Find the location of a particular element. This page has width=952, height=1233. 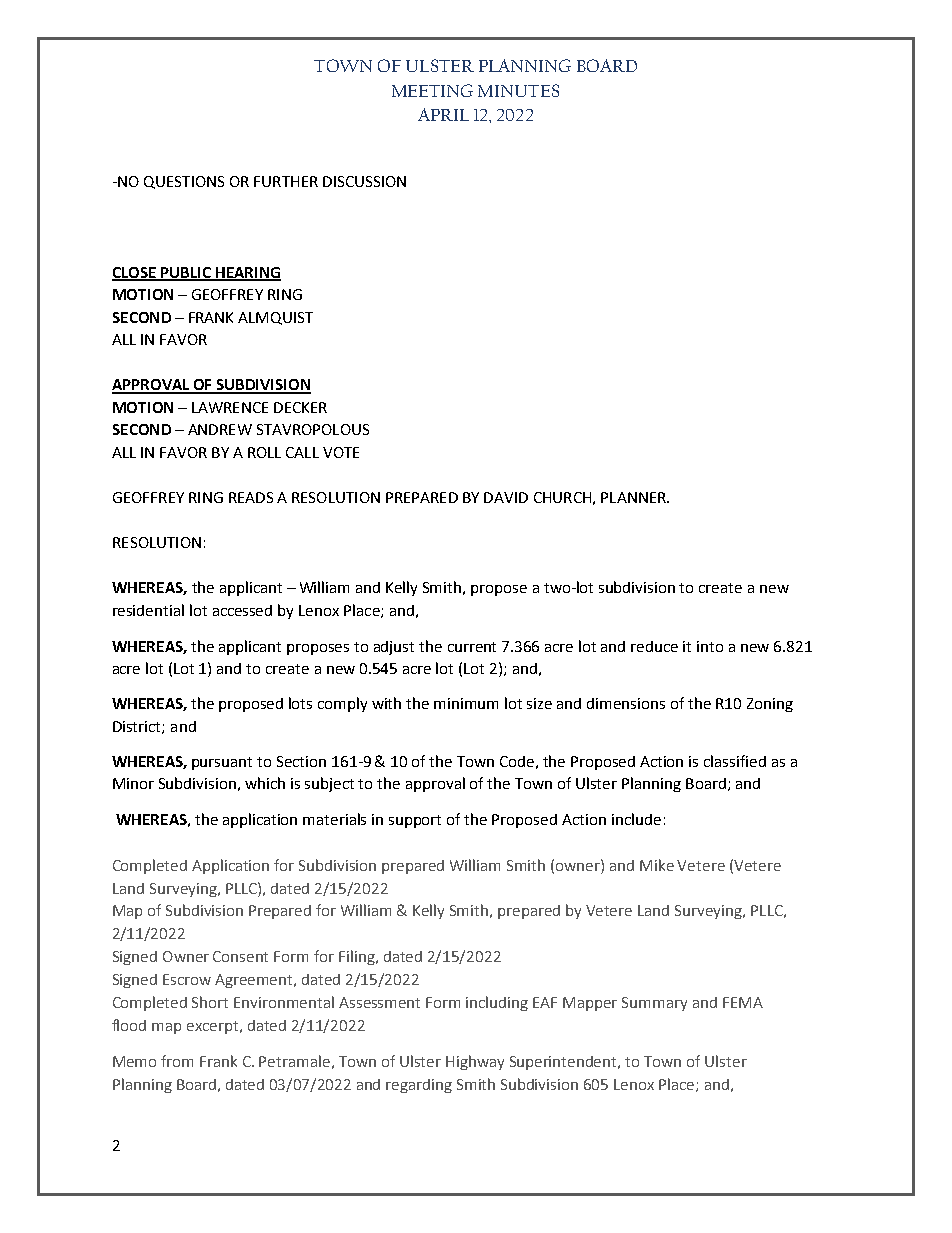

MINUTES is located at coordinates (518, 90).
